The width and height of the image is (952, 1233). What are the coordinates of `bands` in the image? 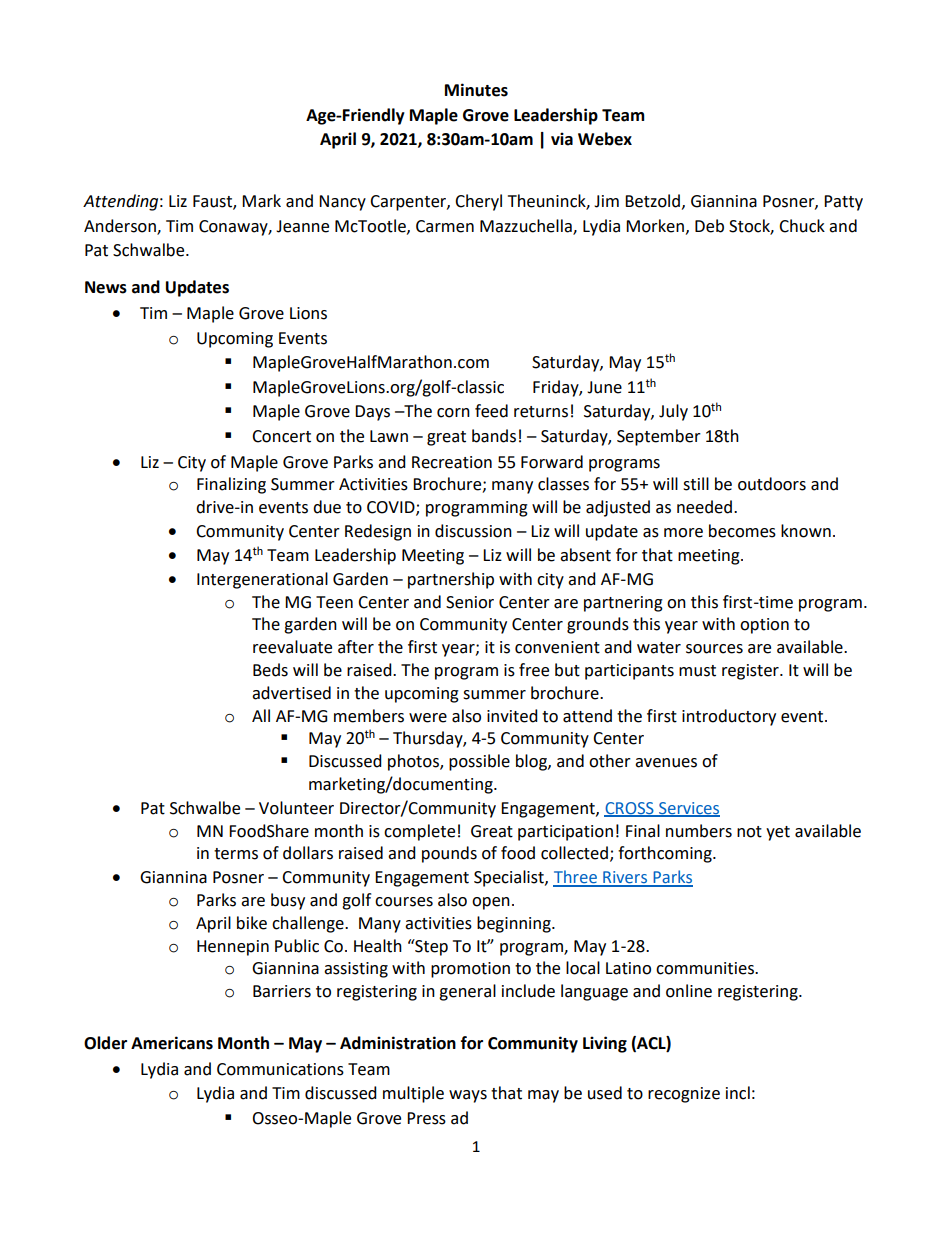 It's located at (494, 436).
